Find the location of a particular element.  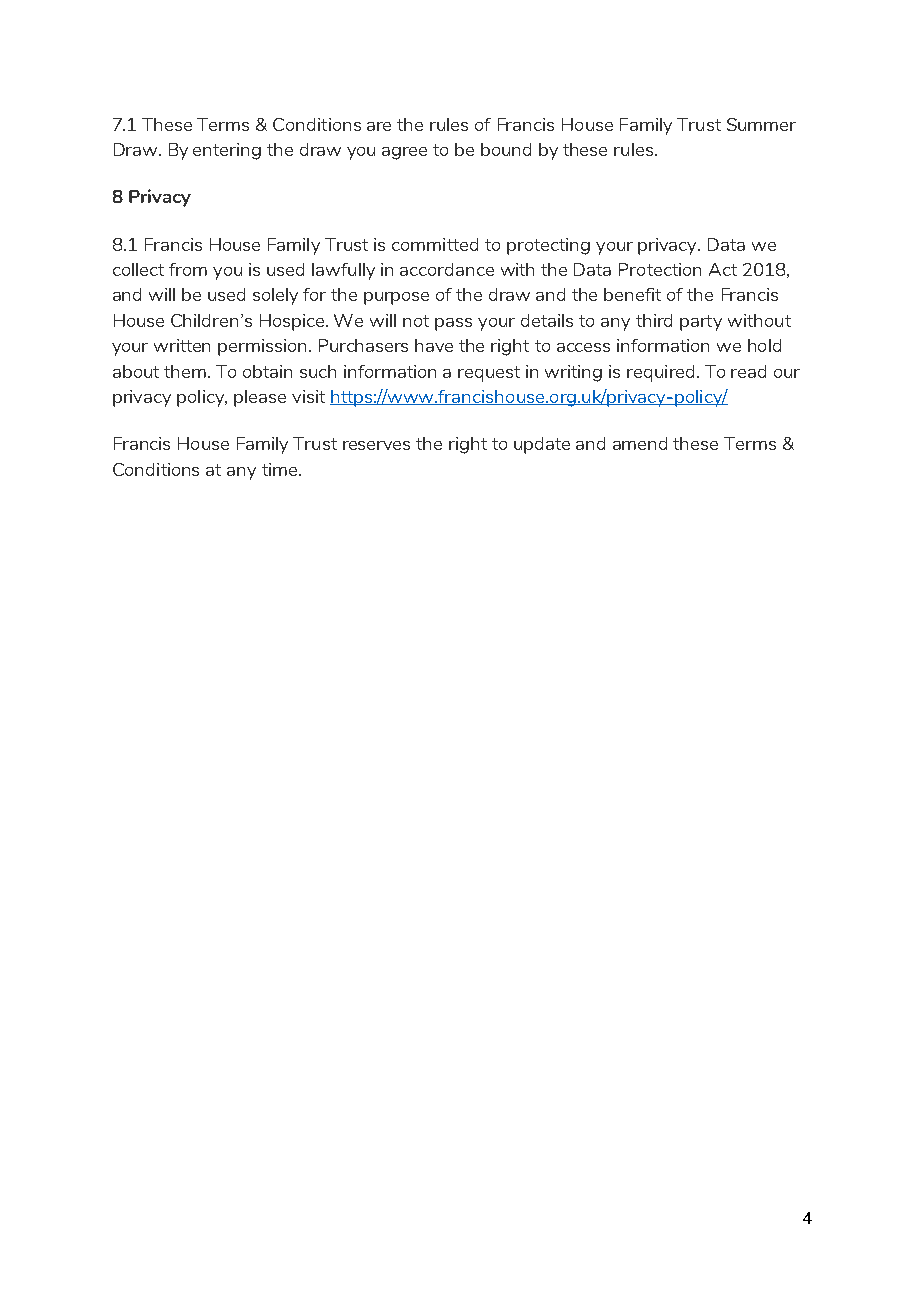

Summer is located at coordinates (761, 124).
